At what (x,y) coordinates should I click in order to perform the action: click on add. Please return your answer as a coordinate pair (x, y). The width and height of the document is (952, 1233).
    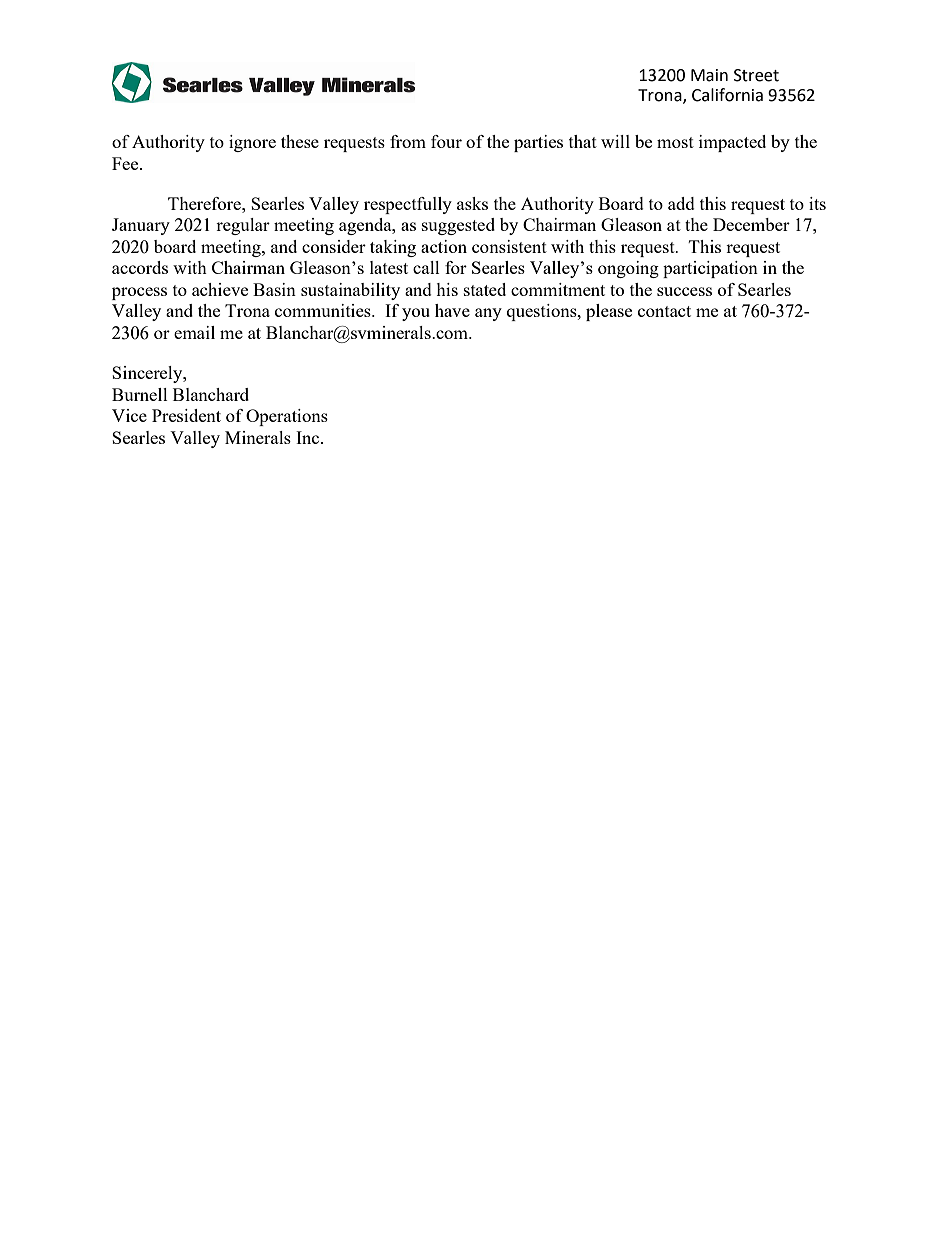
    Looking at the image, I should click on (681, 203).
